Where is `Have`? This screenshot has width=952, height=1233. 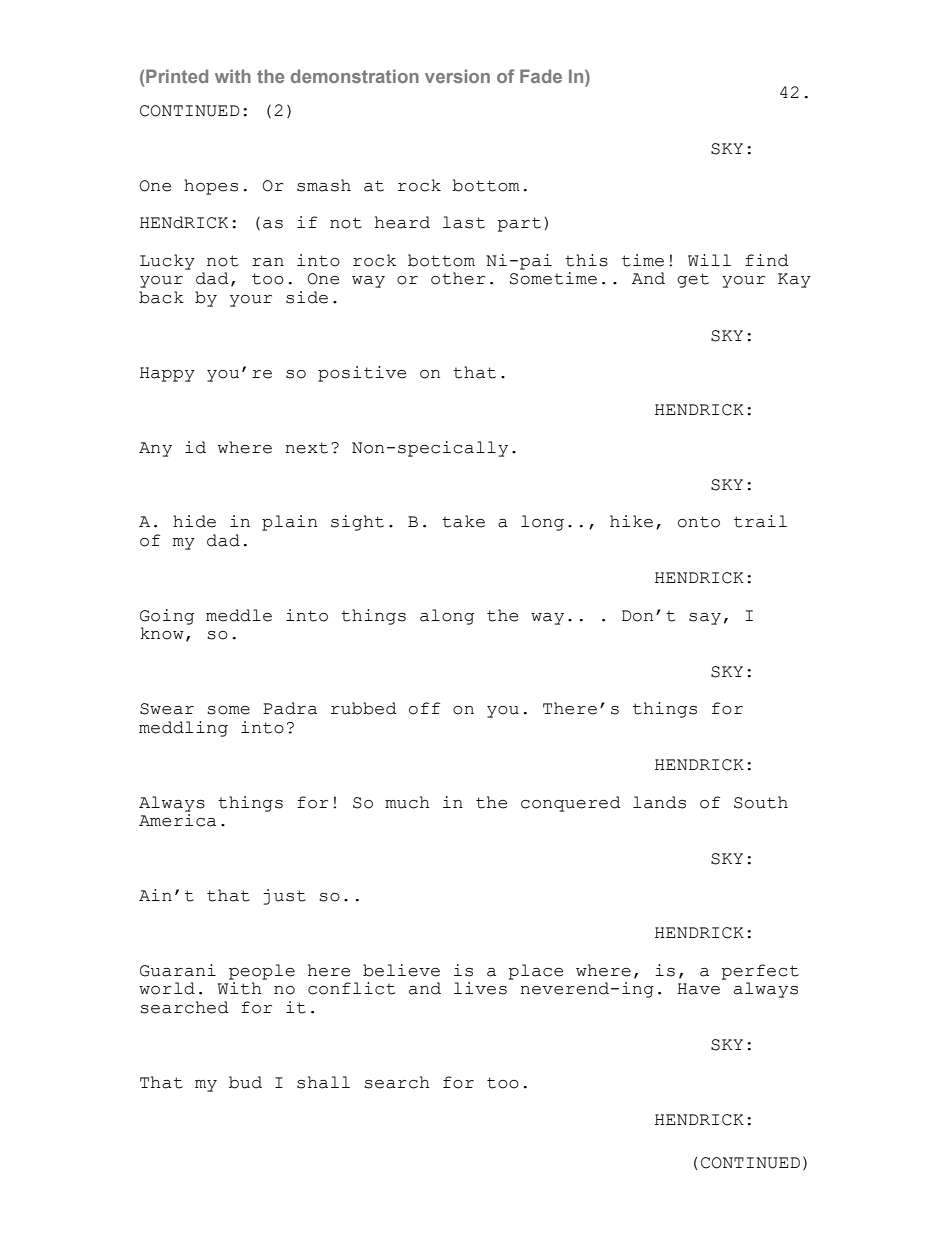 Have is located at coordinates (698, 989).
